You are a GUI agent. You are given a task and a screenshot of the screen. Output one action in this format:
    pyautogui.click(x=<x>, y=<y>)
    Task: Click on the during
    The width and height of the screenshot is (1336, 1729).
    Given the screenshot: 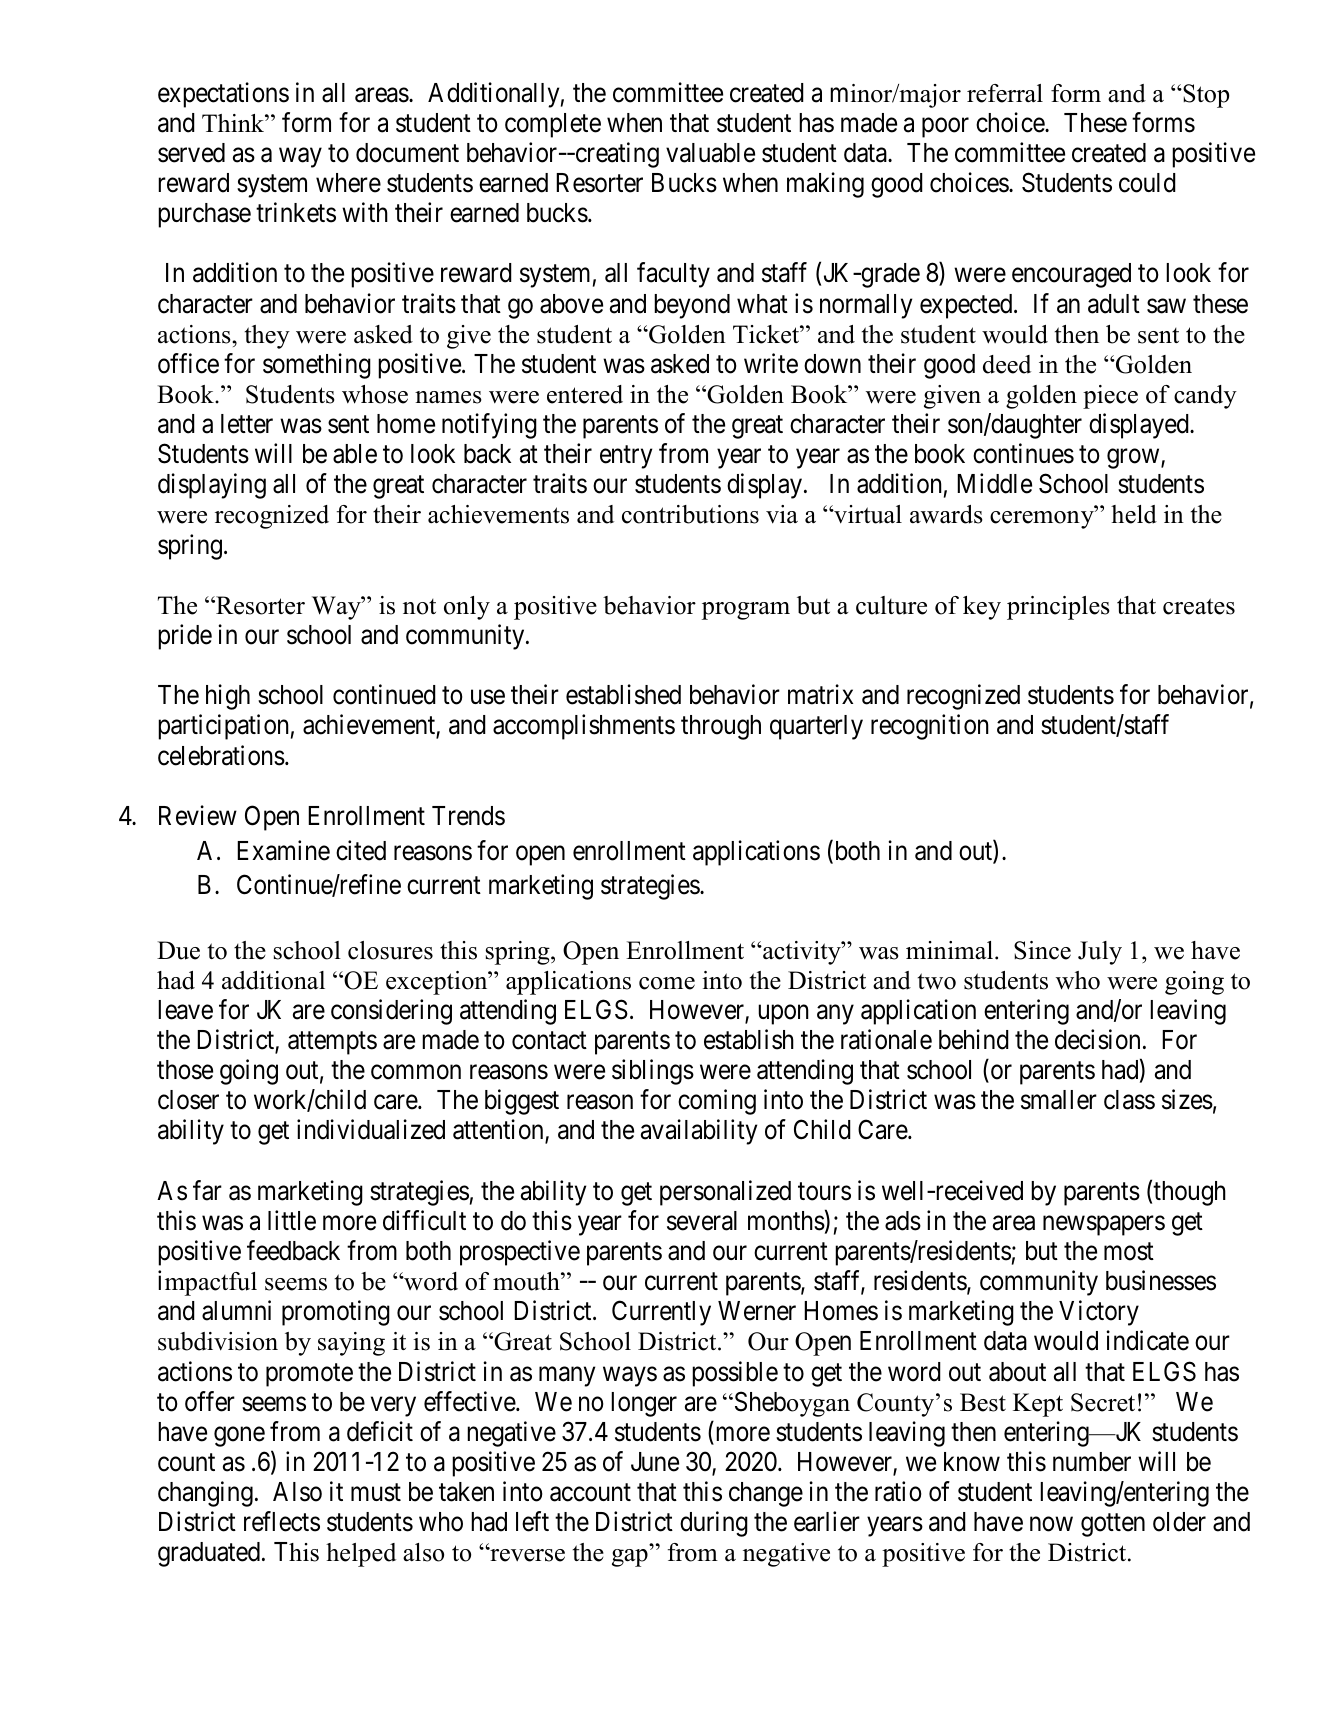 What is the action you would take?
    pyautogui.click(x=714, y=1524)
